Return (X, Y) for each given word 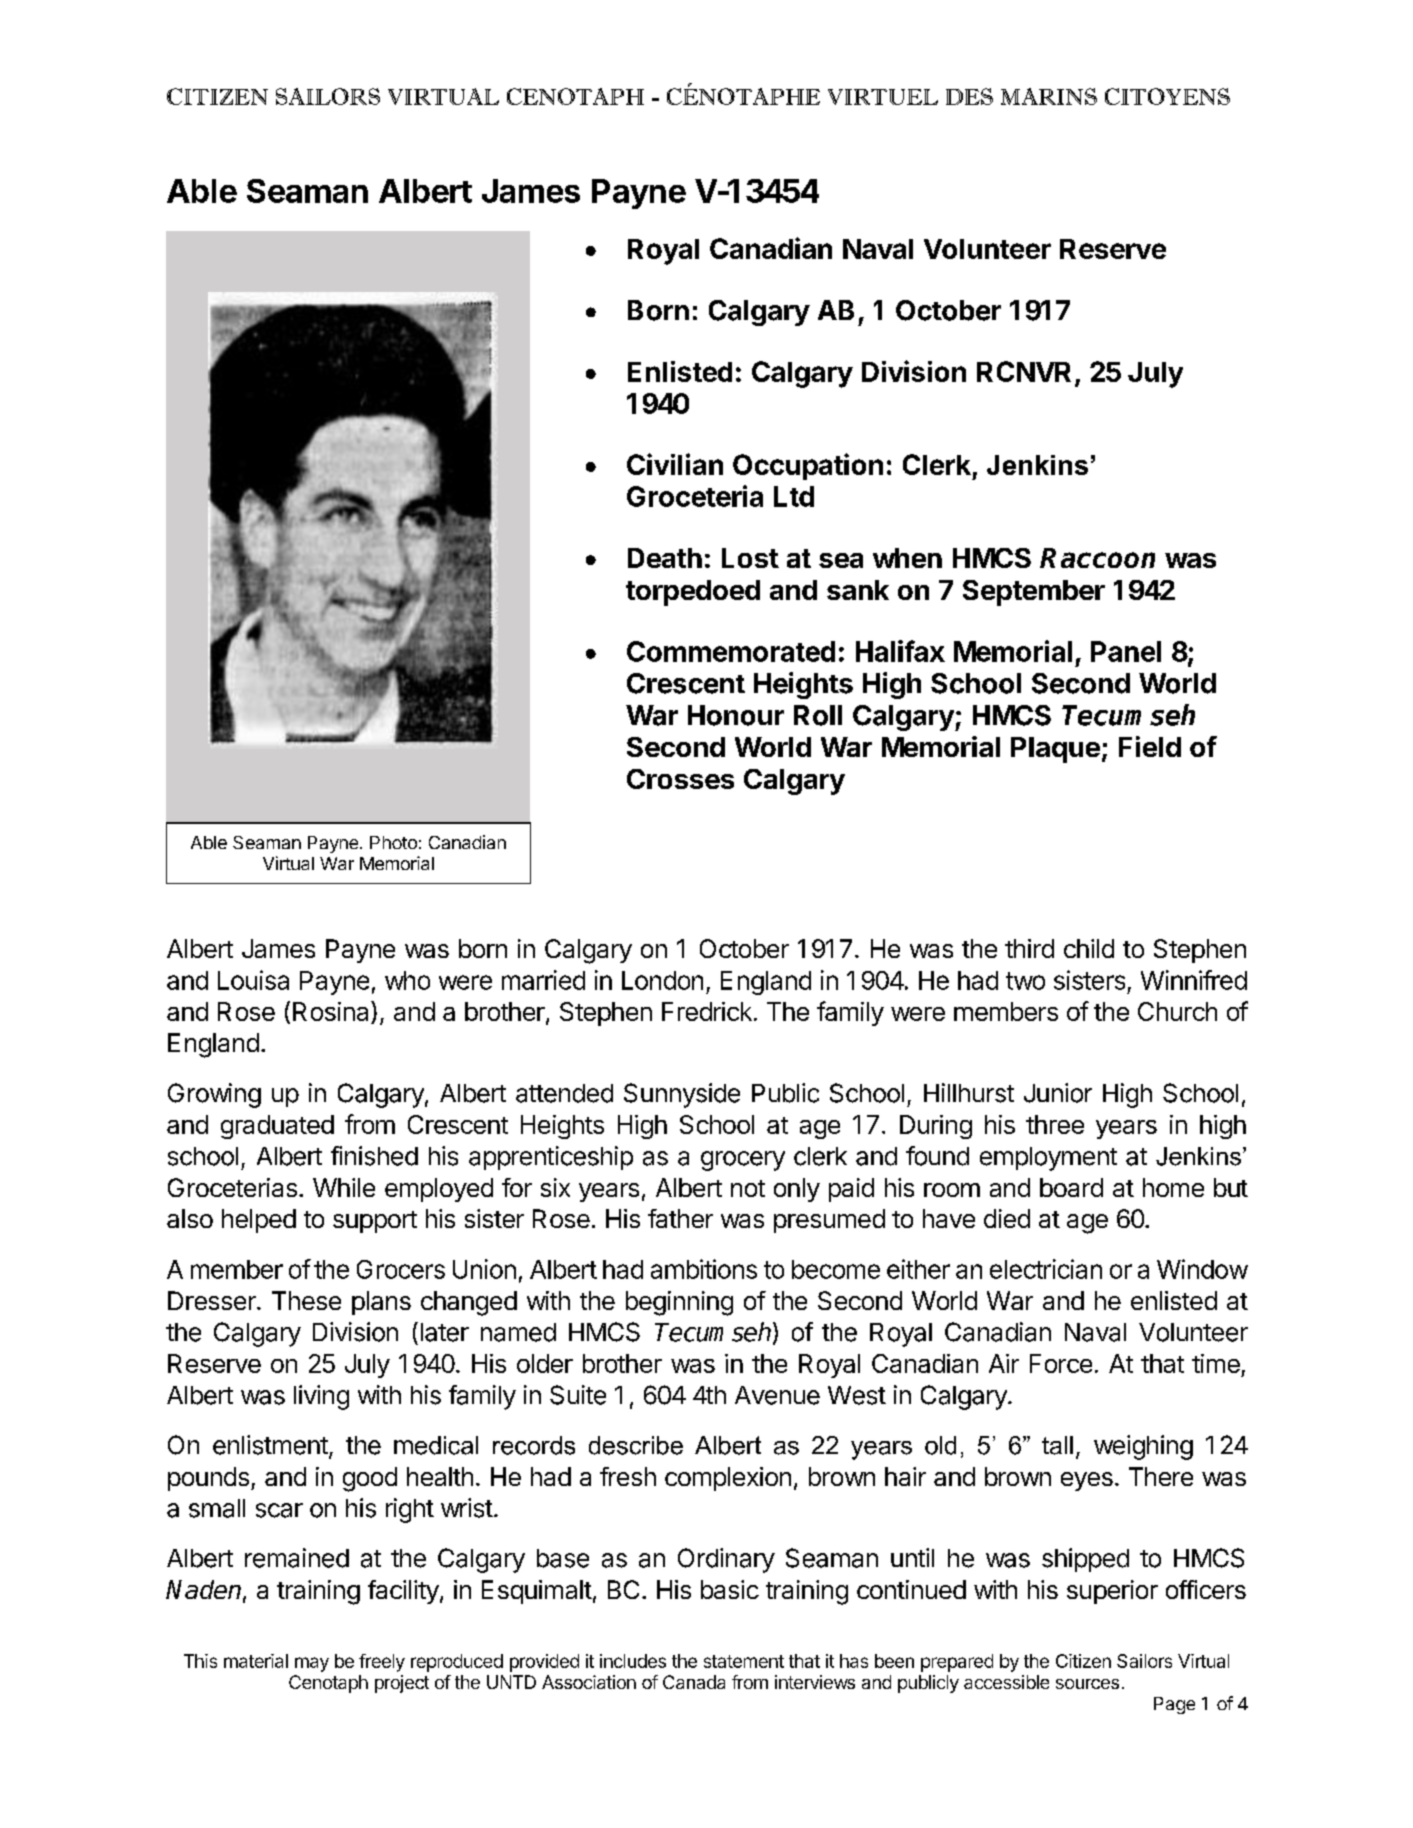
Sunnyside (682, 1095)
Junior (1058, 1093)
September (1034, 593)
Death (665, 558)
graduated (277, 1127)
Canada (694, 1682)
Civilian (675, 464)
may (312, 1664)
